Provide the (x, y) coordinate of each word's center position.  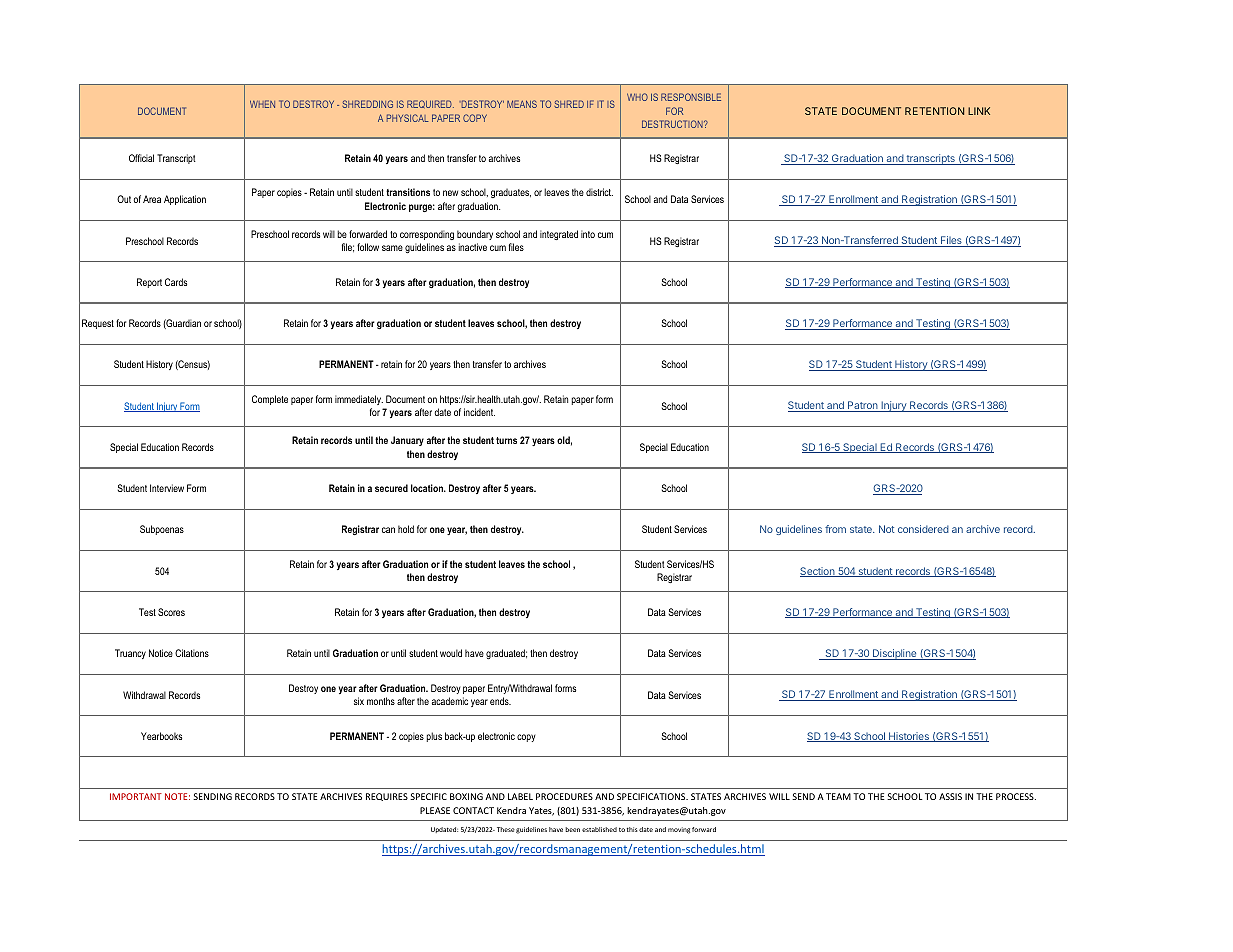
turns (506, 440)
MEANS (522, 104)
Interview (167, 488)
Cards (176, 282)
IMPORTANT (136, 796)
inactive (473, 247)
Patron (863, 406)
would (451, 653)
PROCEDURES (564, 796)
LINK (979, 111)
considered (923, 529)
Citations (192, 653)
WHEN (262, 104)
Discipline (895, 654)
